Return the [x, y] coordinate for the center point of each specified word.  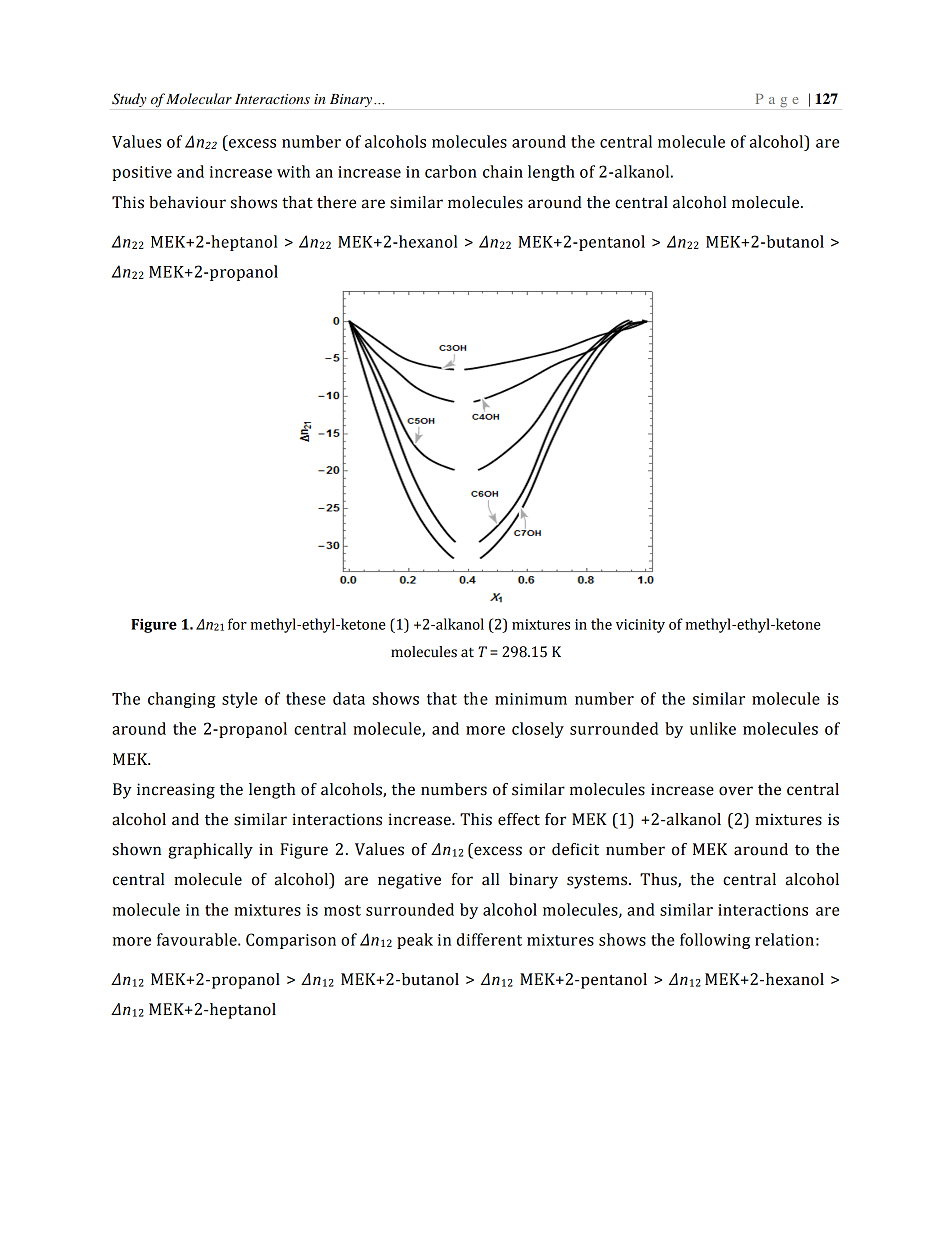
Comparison [291, 941]
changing [182, 700]
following [715, 941]
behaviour [187, 202]
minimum [531, 699]
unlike [713, 728]
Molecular [199, 98]
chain [503, 171]
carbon [451, 171]
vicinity [640, 626]
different [489, 939]
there [336, 202]
